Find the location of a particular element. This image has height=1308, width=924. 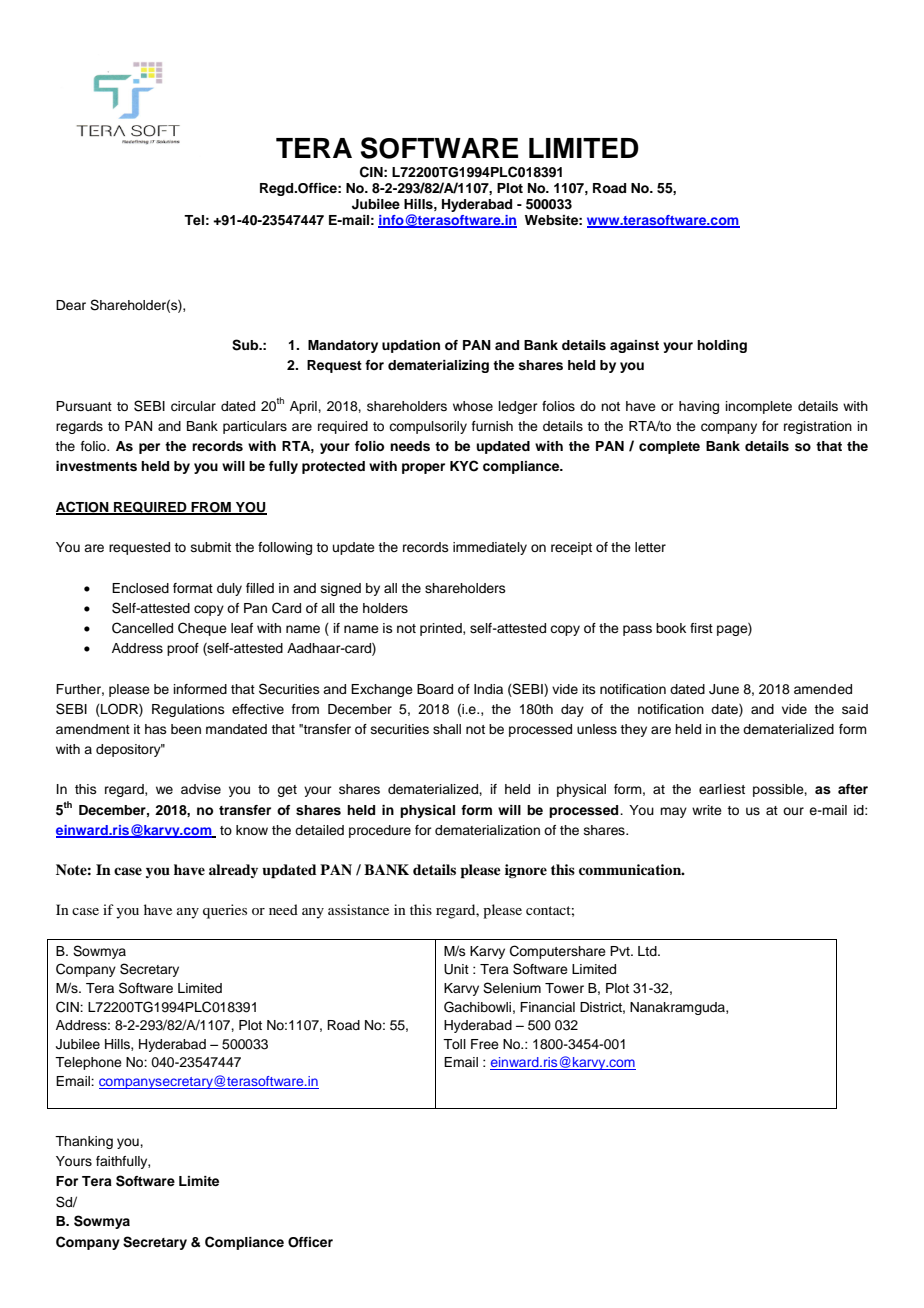

June is located at coordinates (724, 689).
